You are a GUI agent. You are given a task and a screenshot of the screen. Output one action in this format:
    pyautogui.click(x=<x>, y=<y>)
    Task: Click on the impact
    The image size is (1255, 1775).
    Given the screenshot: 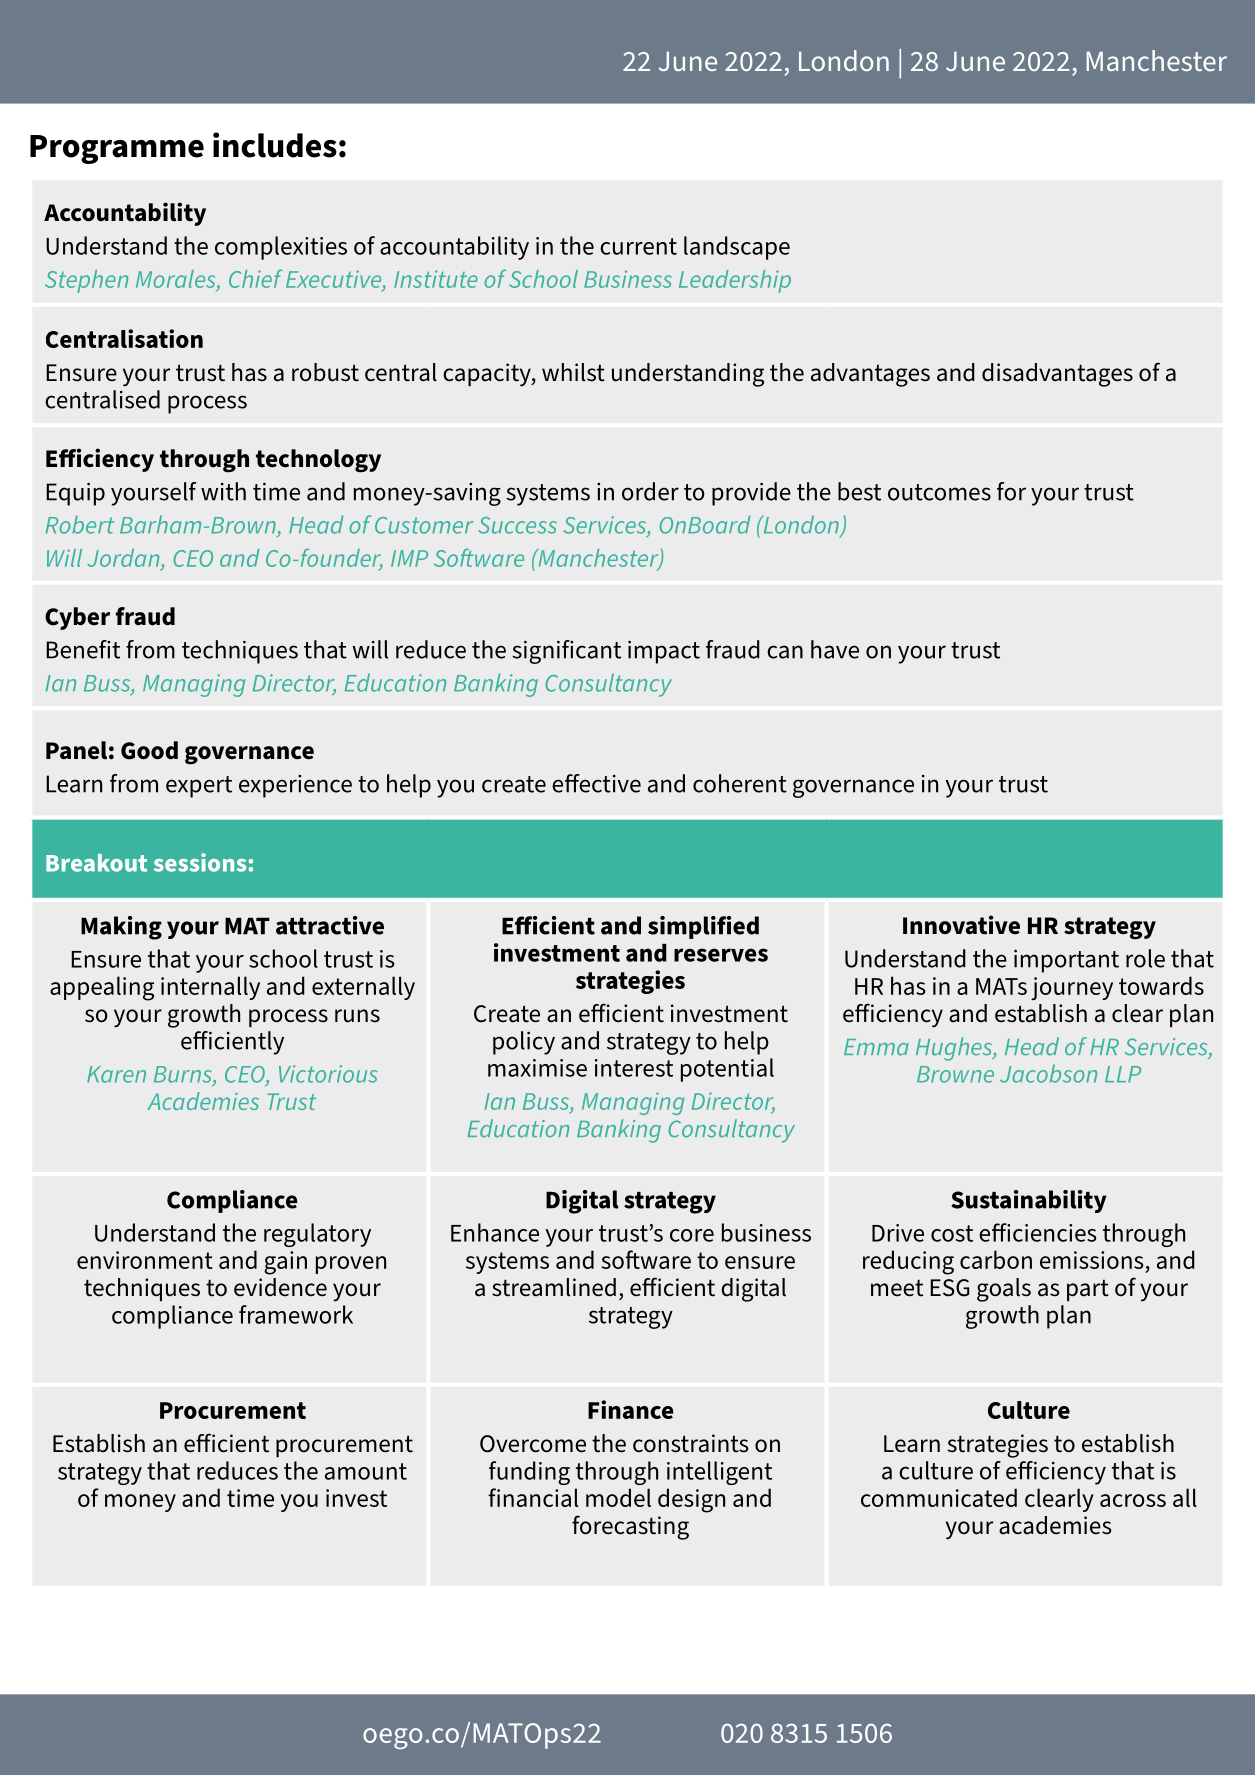 What is the action you would take?
    pyautogui.click(x=664, y=652)
